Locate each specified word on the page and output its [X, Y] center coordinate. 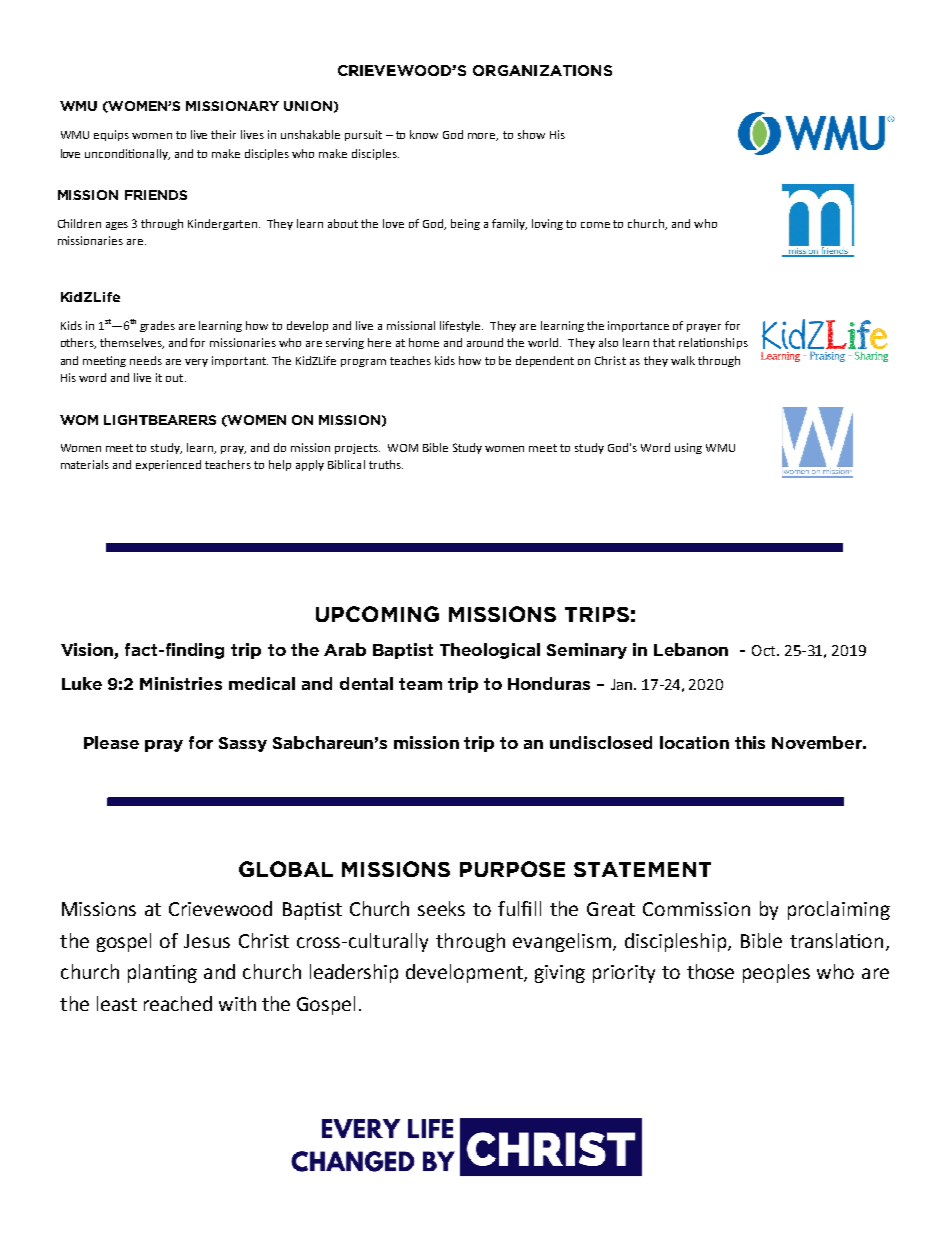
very [196, 363]
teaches [410, 360]
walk [683, 360]
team [420, 684]
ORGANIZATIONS [542, 70]
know [424, 134]
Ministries [181, 683]
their [223, 134]
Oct [765, 650]
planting [162, 973]
